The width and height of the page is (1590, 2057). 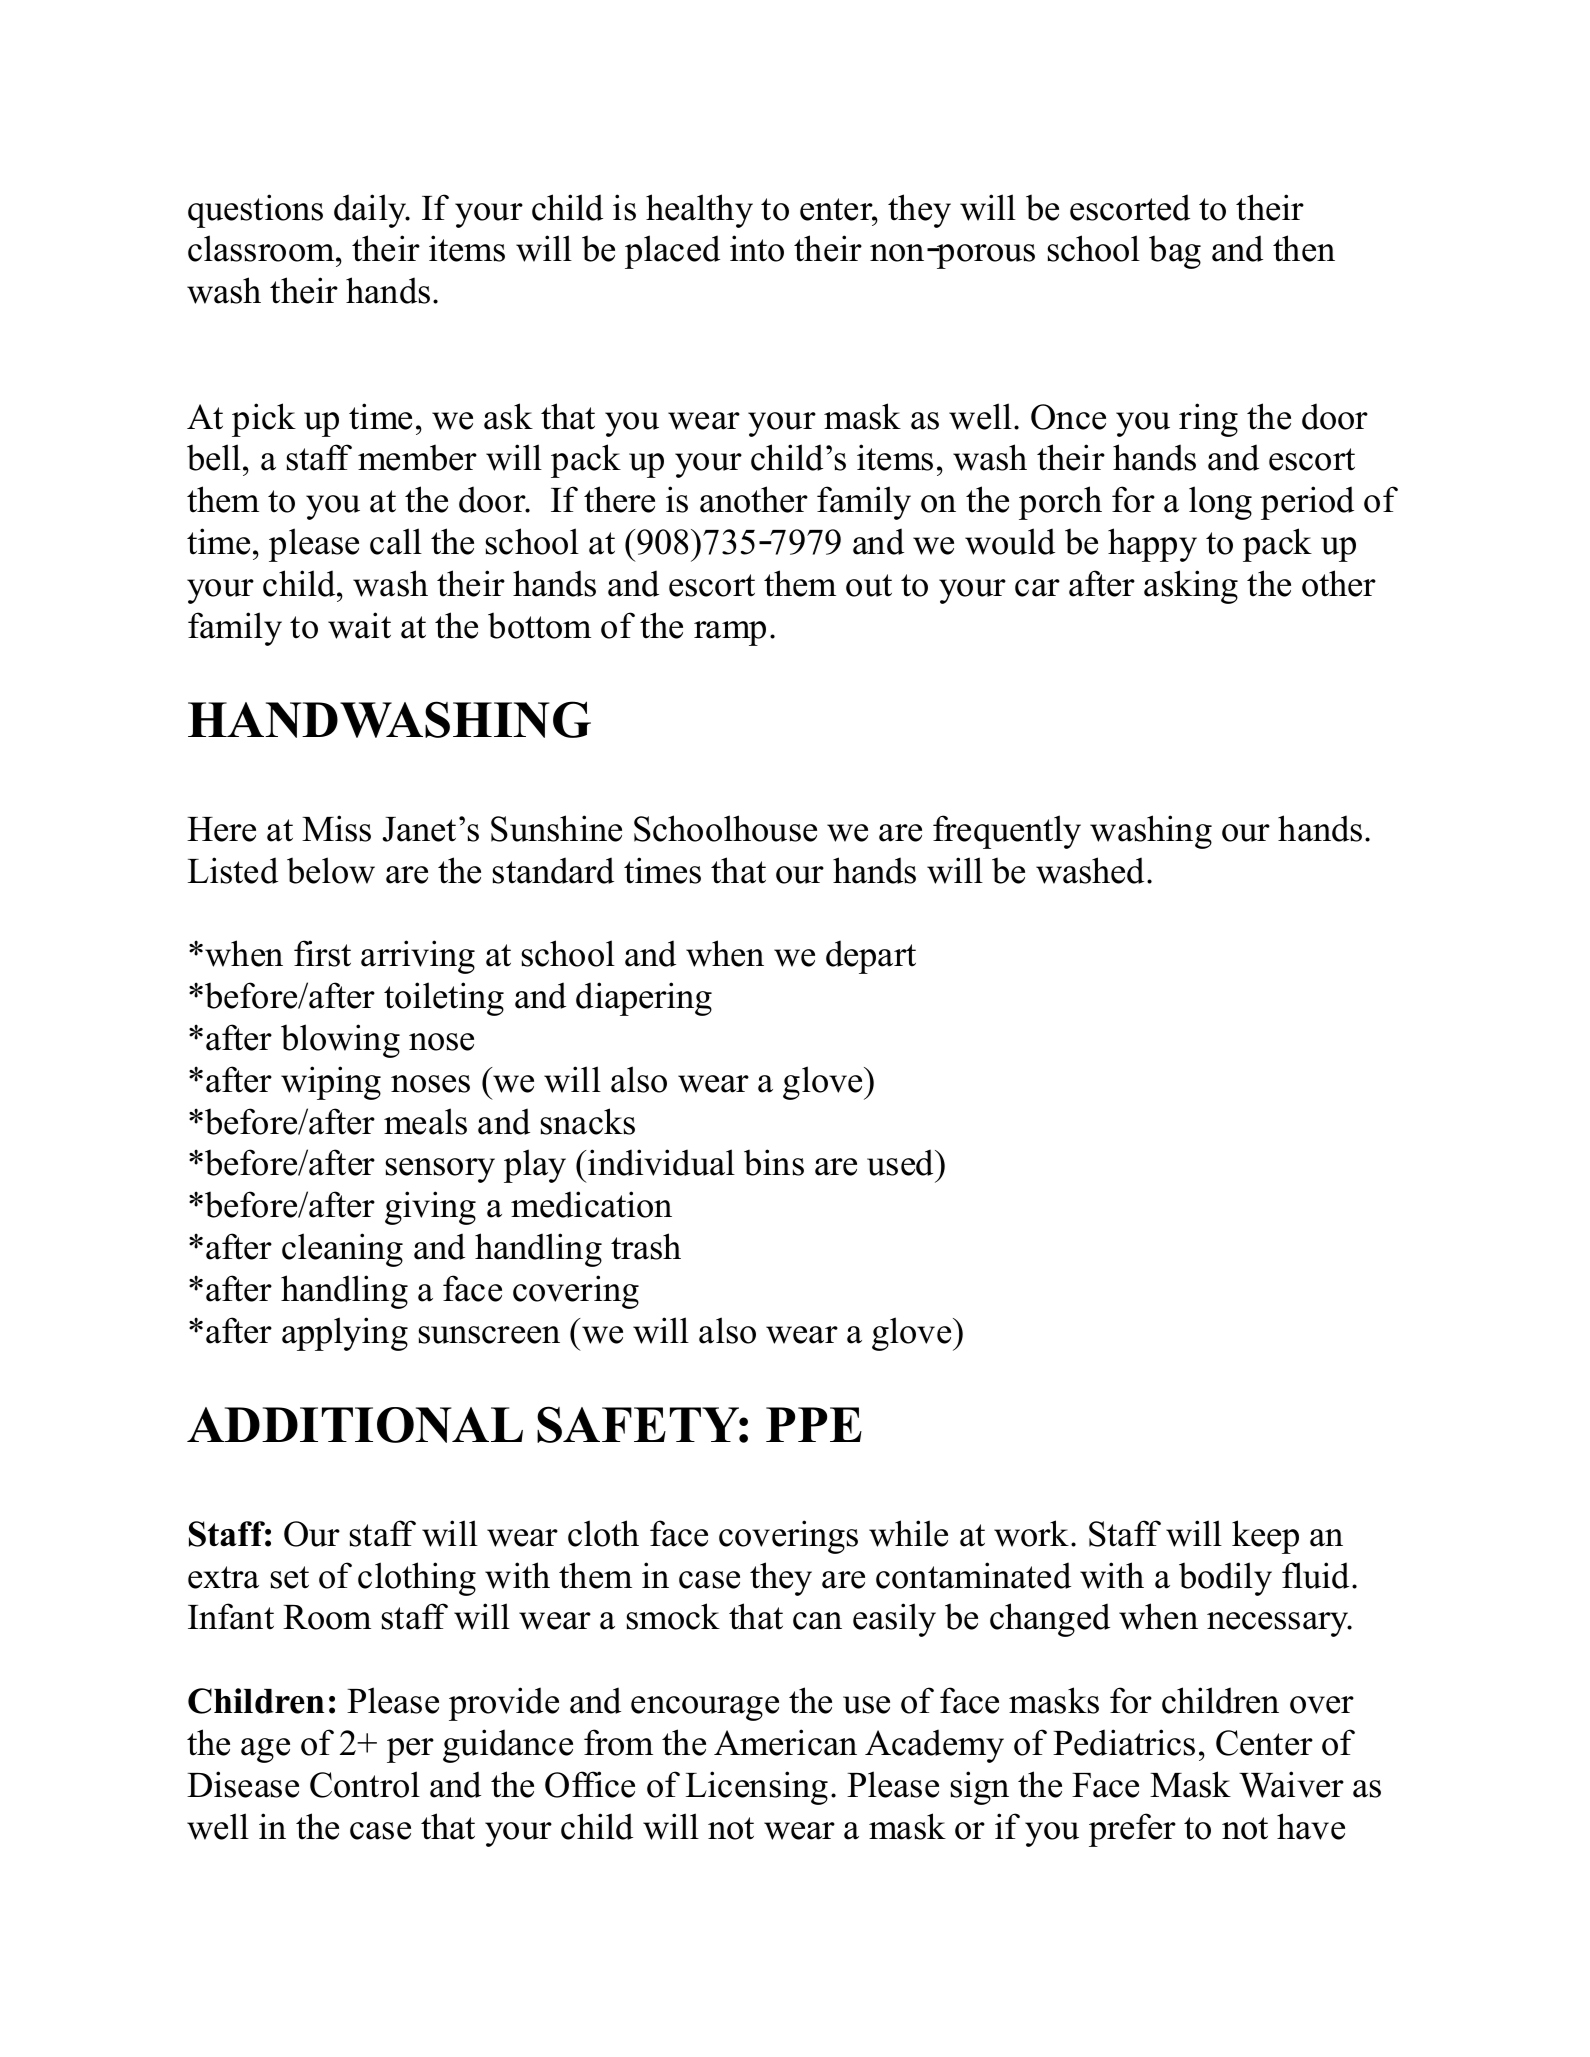 I want to click on Control, so click(x=365, y=1784).
